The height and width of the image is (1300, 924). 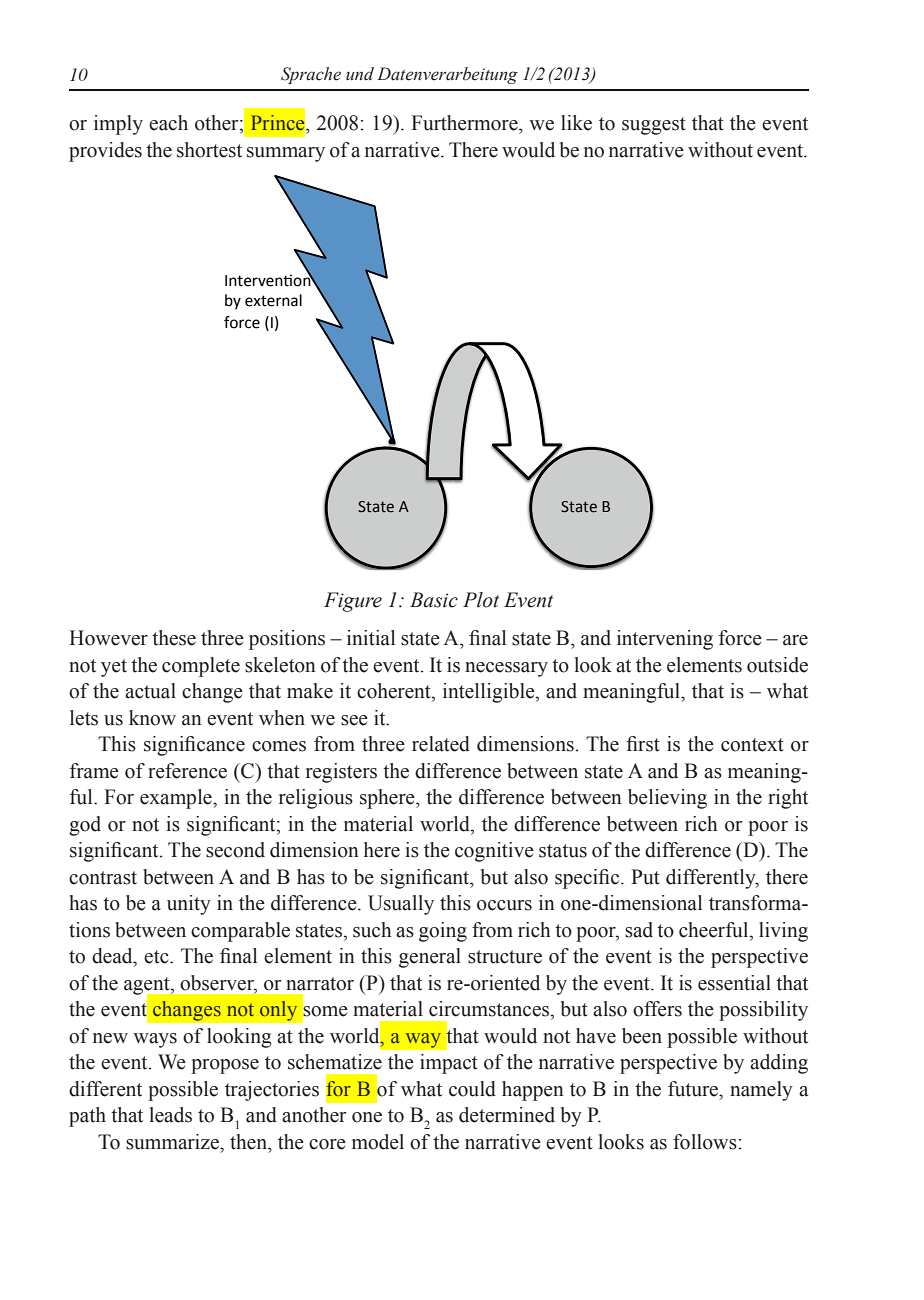 What do you see at coordinates (654, 126) in the image?
I see `suggest` at bounding box center [654, 126].
